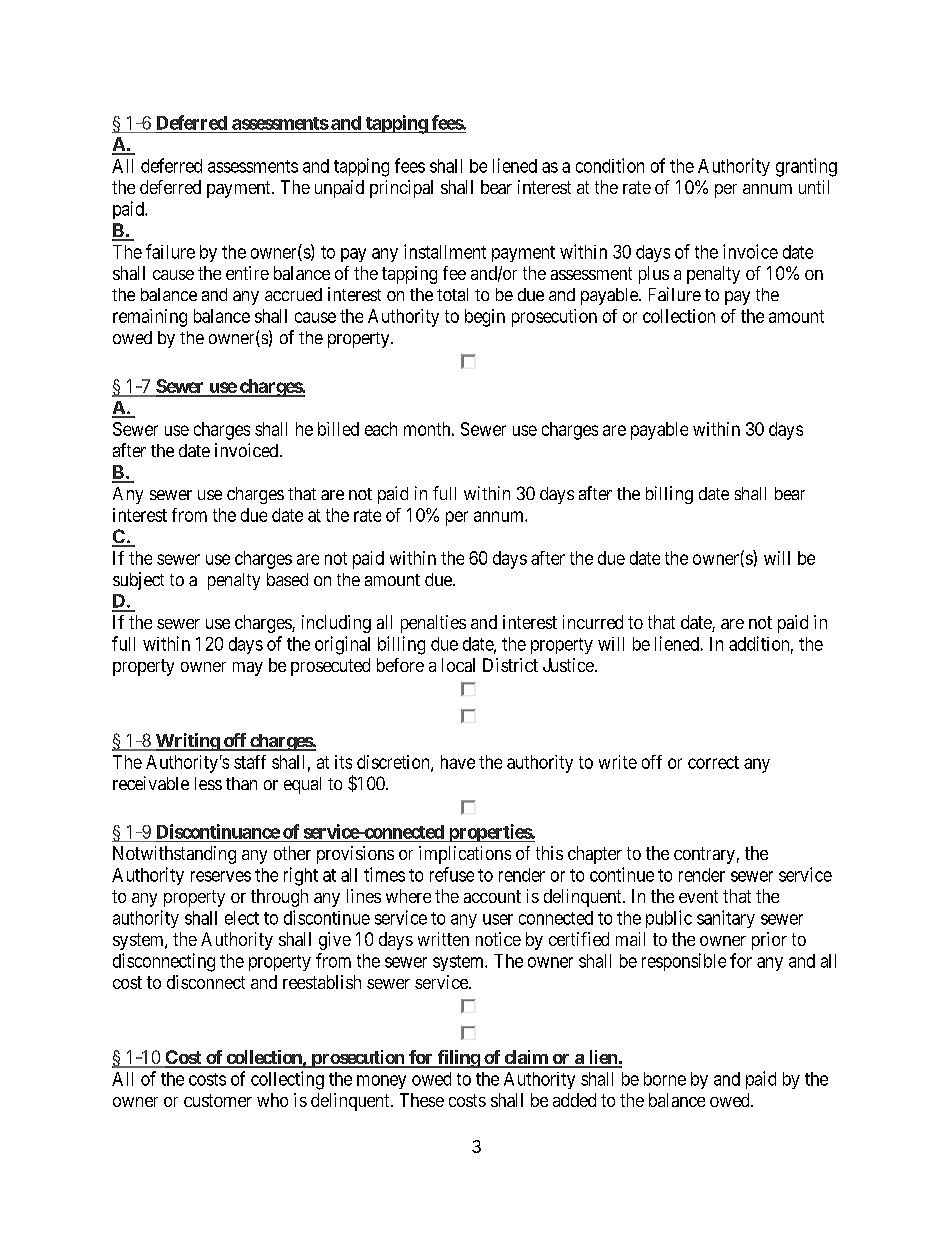 This screenshot has width=952, height=1233. What do you see at coordinates (704, 855) in the screenshot?
I see `contrary` at bounding box center [704, 855].
